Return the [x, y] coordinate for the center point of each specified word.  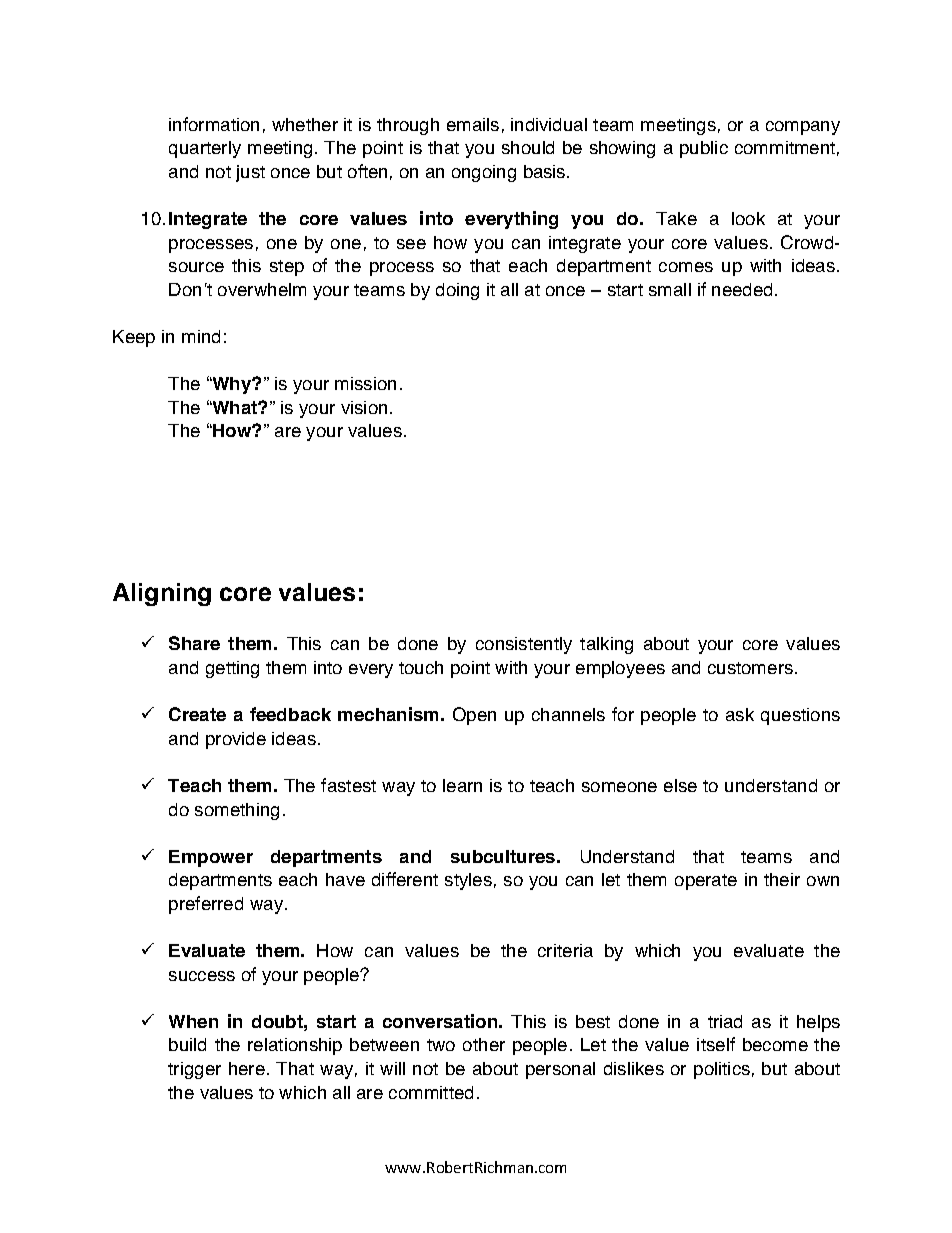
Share [194, 643]
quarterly [205, 149]
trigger [194, 1070]
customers [750, 668]
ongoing [484, 173]
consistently [524, 645]
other [484, 1044]
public [704, 149]
